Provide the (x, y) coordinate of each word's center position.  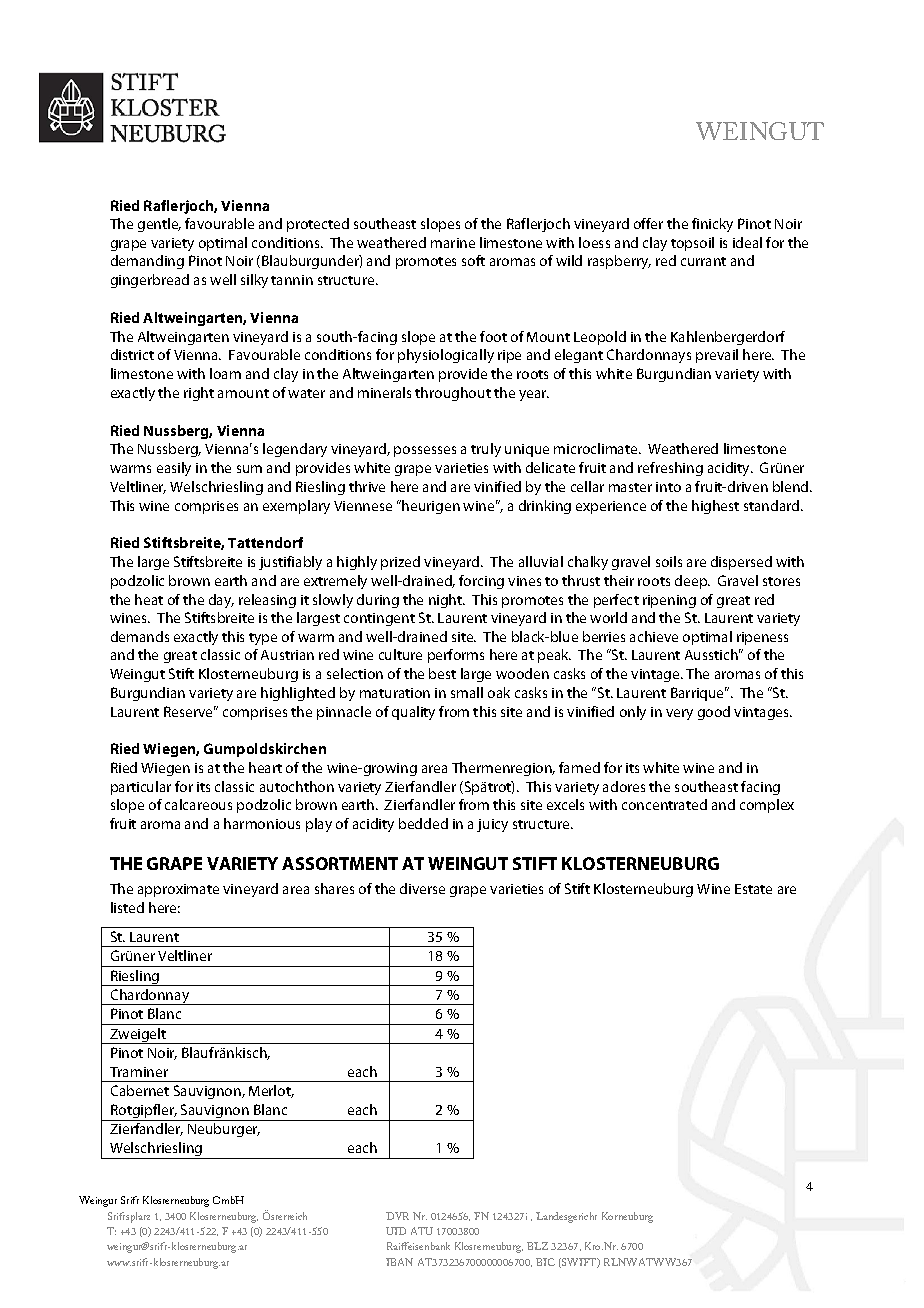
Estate (753, 889)
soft (473, 260)
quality (413, 713)
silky (254, 281)
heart (265, 767)
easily (174, 469)
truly (486, 450)
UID (396, 1231)
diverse (422, 888)
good (714, 713)
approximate (178, 890)
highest (715, 507)
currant (703, 261)
